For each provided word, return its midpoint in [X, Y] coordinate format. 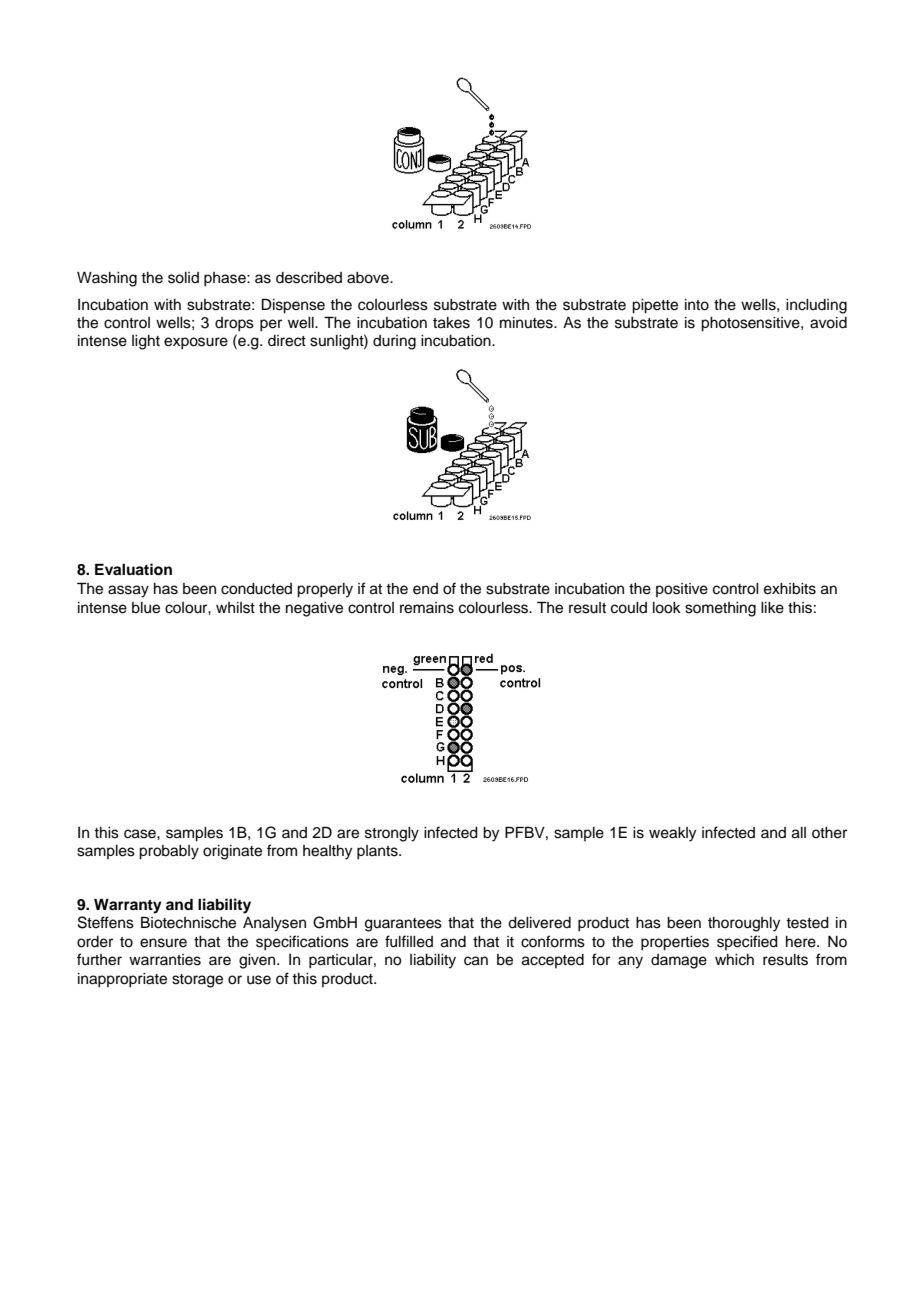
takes [451, 323]
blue [146, 608]
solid [183, 278]
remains [427, 608]
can [476, 961]
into [697, 305]
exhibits [790, 589]
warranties [165, 960]
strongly [392, 834]
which [734, 960]
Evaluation [133, 569]
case [141, 834]
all [799, 833]
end [425, 589]
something [720, 609]
